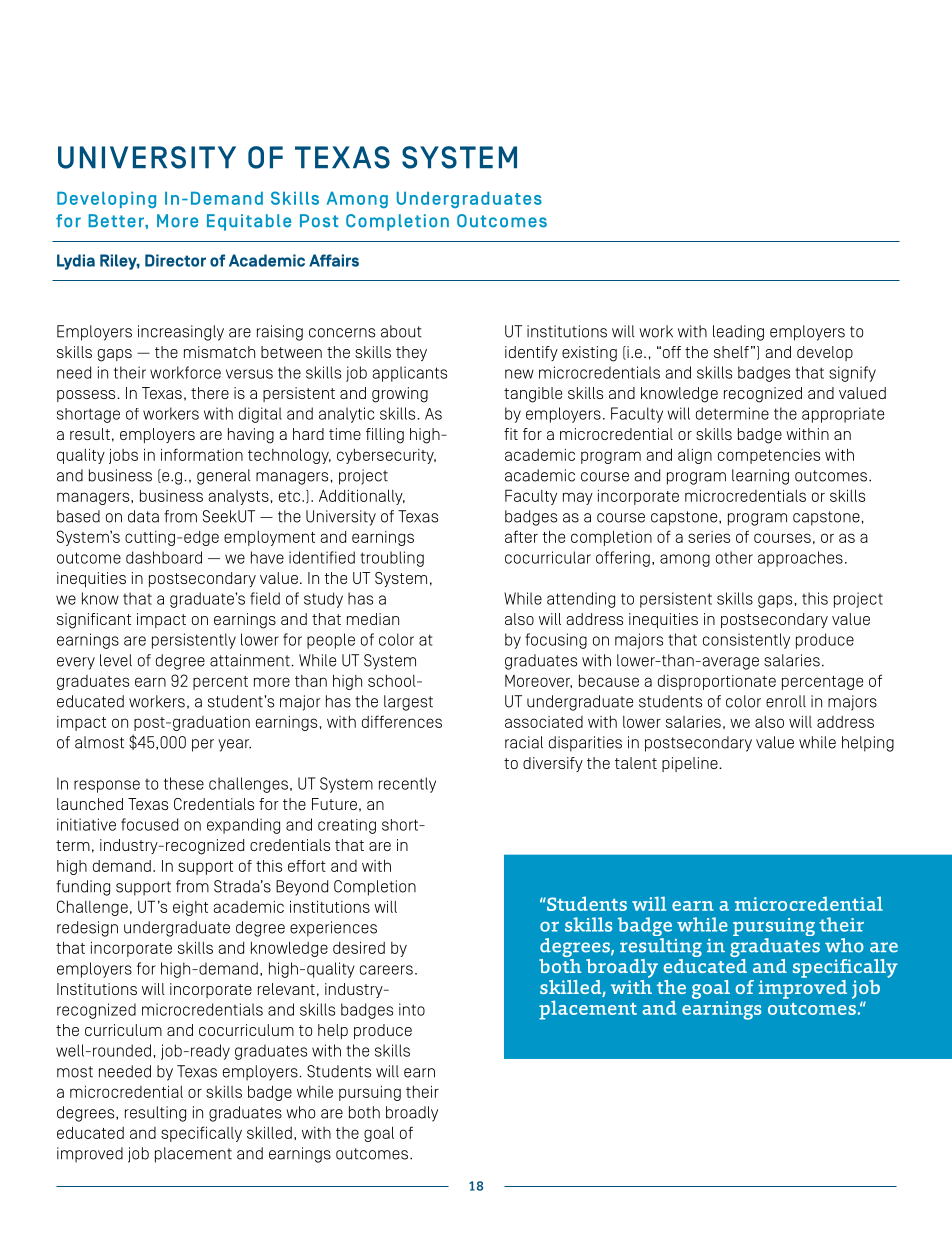 Image resolution: width=952 pixels, height=1233 pixels. Describe the element at coordinates (175, 260) in the screenshot. I see `Director` at that location.
